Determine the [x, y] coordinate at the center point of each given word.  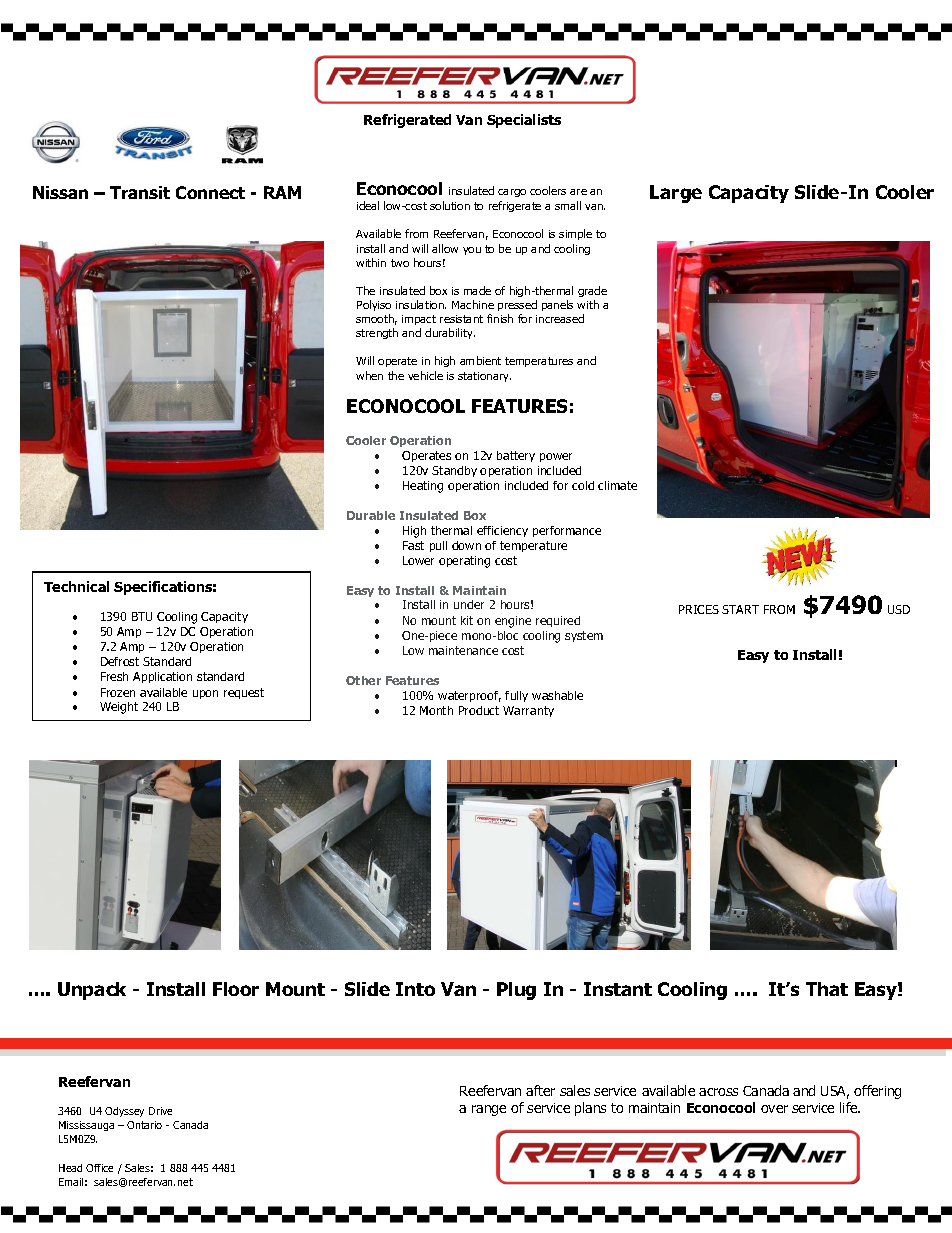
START [740, 609]
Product [479, 710]
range [489, 1110]
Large [676, 194]
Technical [76, 586]
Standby [454, 471]
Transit [140, 192]
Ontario [144, 1125]
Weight [119, 708]
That [827, 989]
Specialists [524, 121]
